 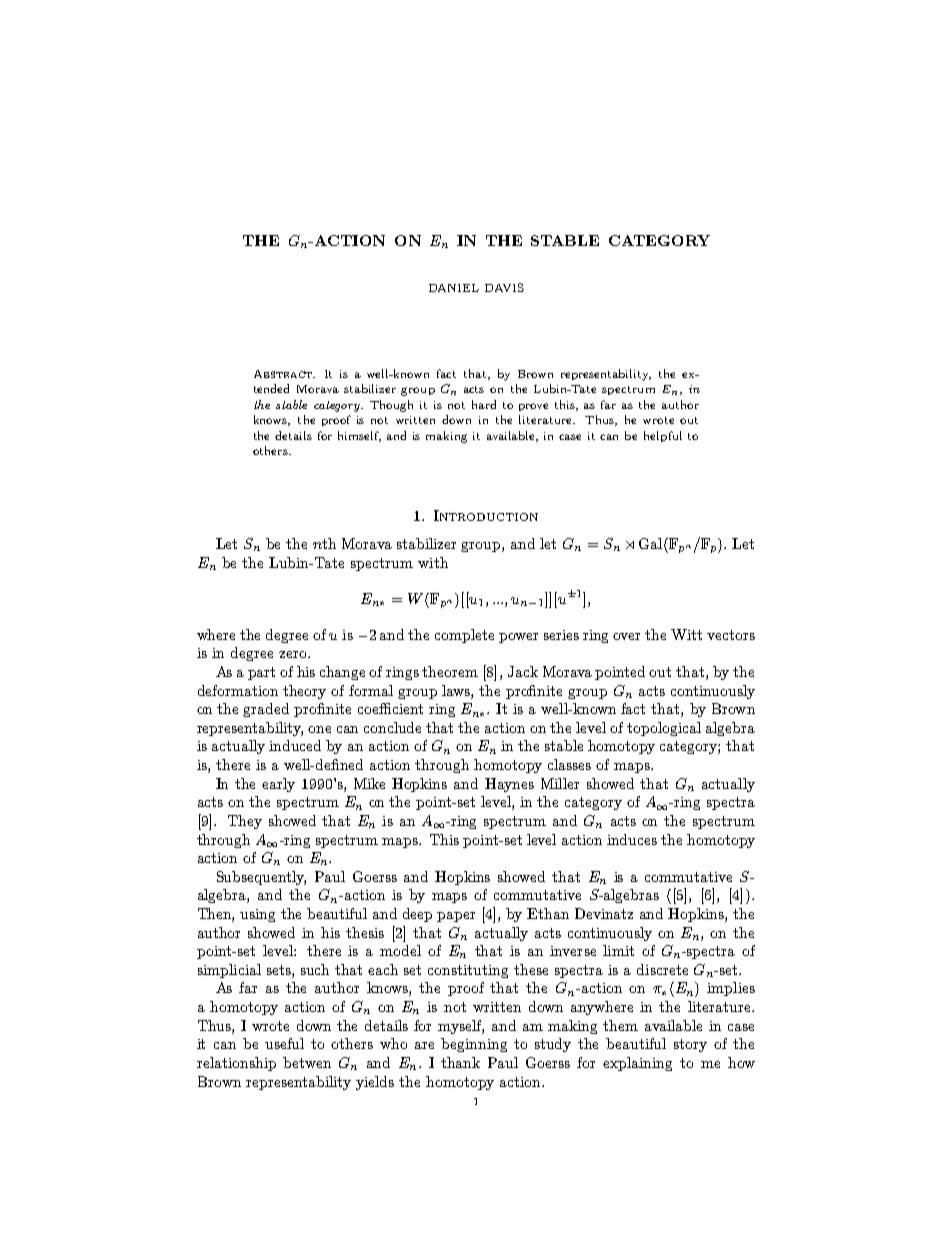 I want to click on thank, so click(x=460, y=1062).
